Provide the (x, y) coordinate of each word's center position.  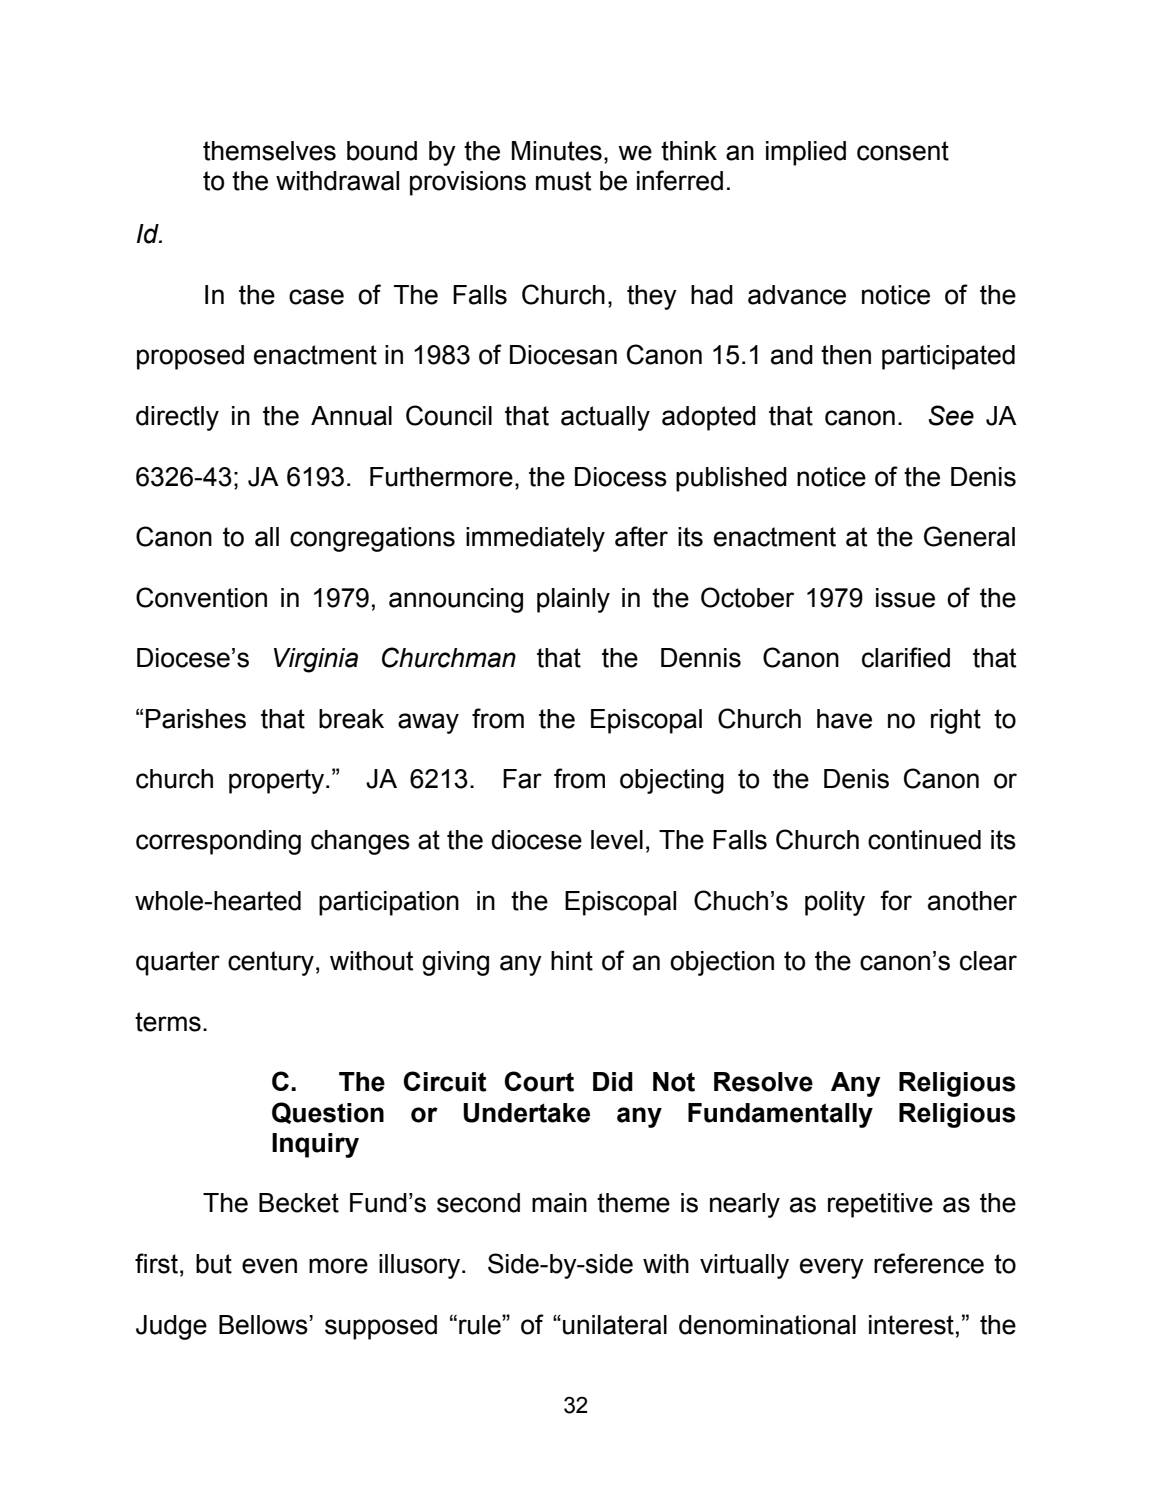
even (269, 1266)
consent (903, 151)
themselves (269, 151)
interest (911, 1325)
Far (522, 779)
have (844, 719)
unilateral (615, 1325)
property (278, 781)
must (563, 181)
